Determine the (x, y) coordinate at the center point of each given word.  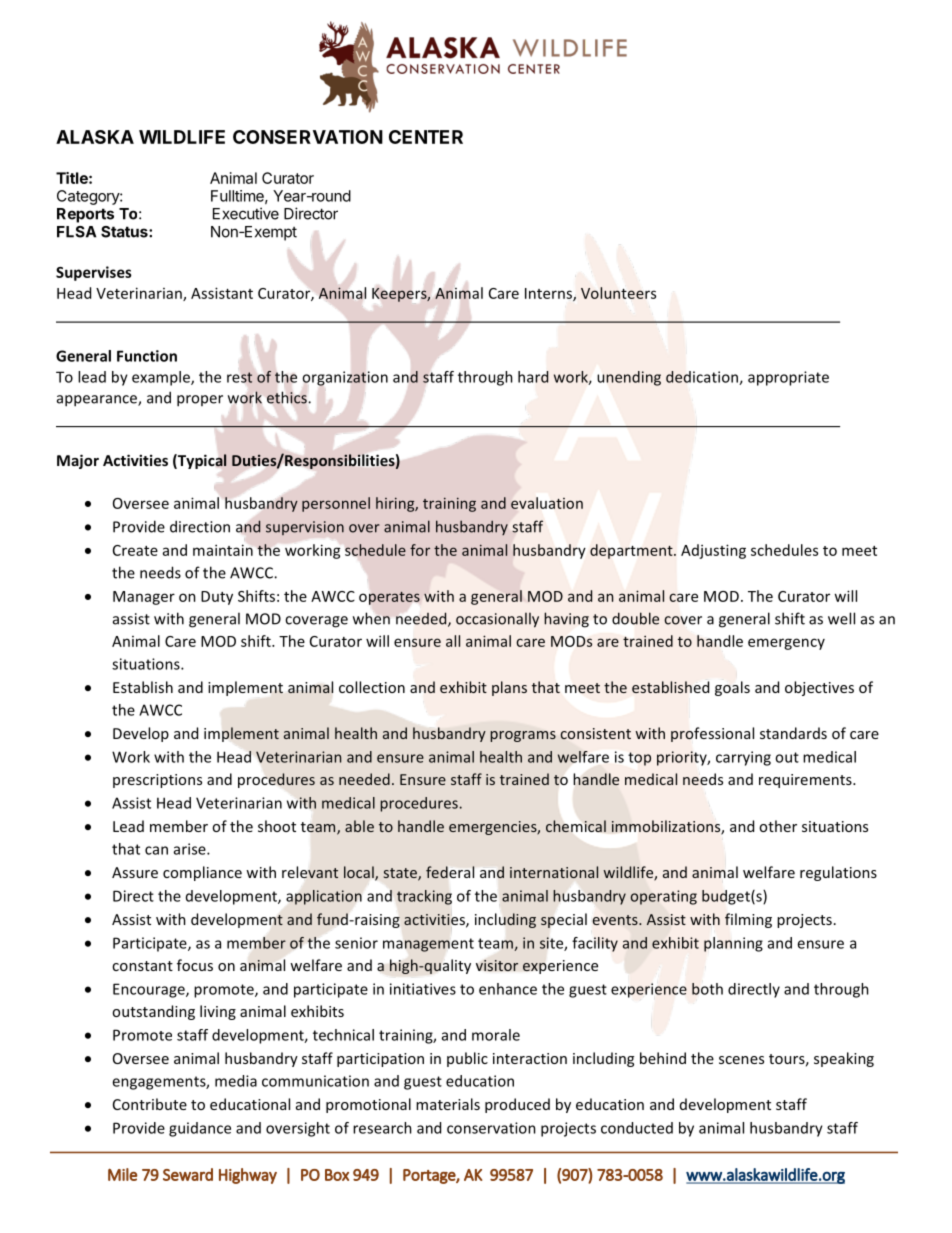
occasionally (497, 620)
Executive (246, 213)
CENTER (426, 137)
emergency (786, 644)
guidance (200, 1129)
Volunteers (618, 293)
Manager (144, 598)
